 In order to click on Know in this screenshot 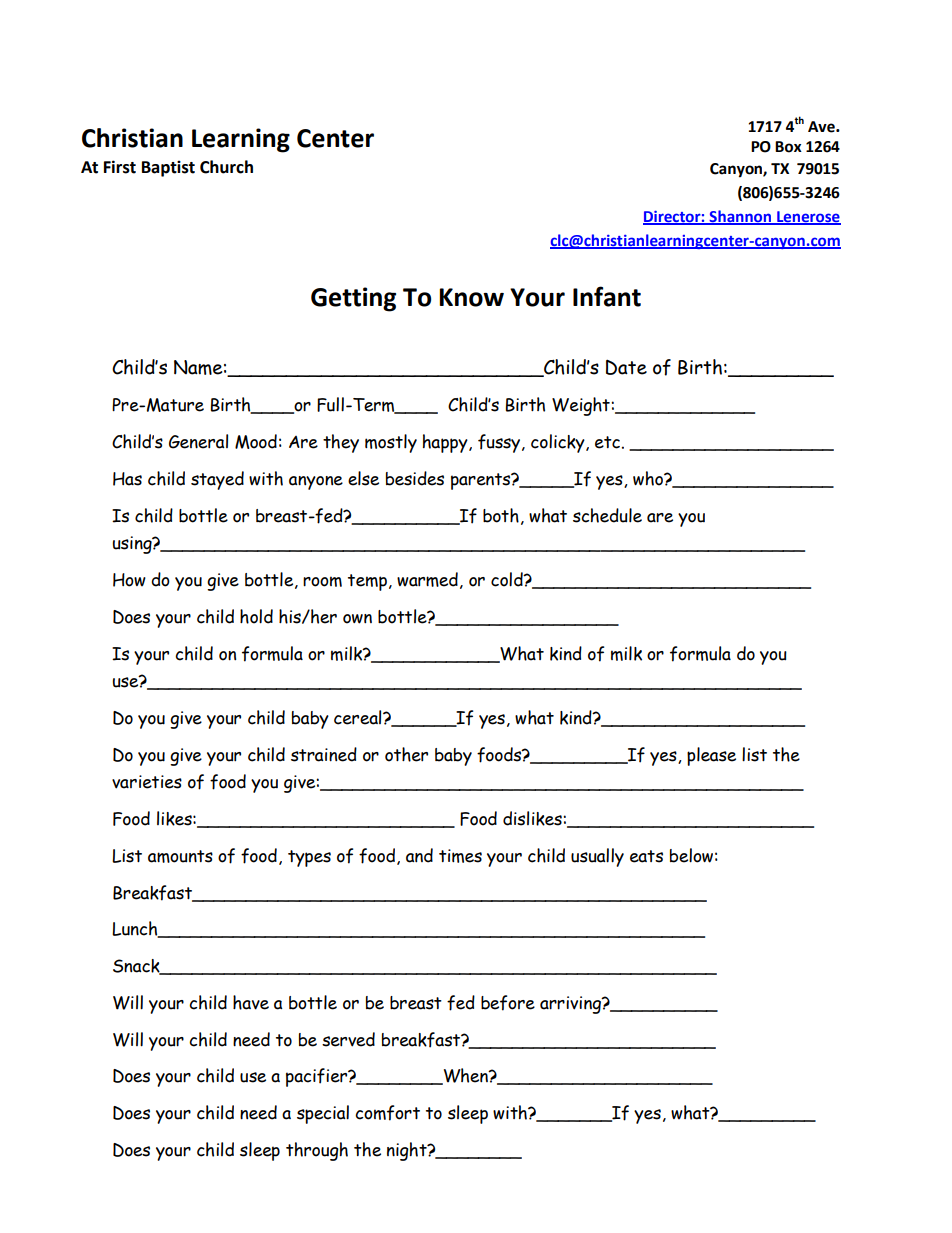, I will do `click(471, 297)`.
